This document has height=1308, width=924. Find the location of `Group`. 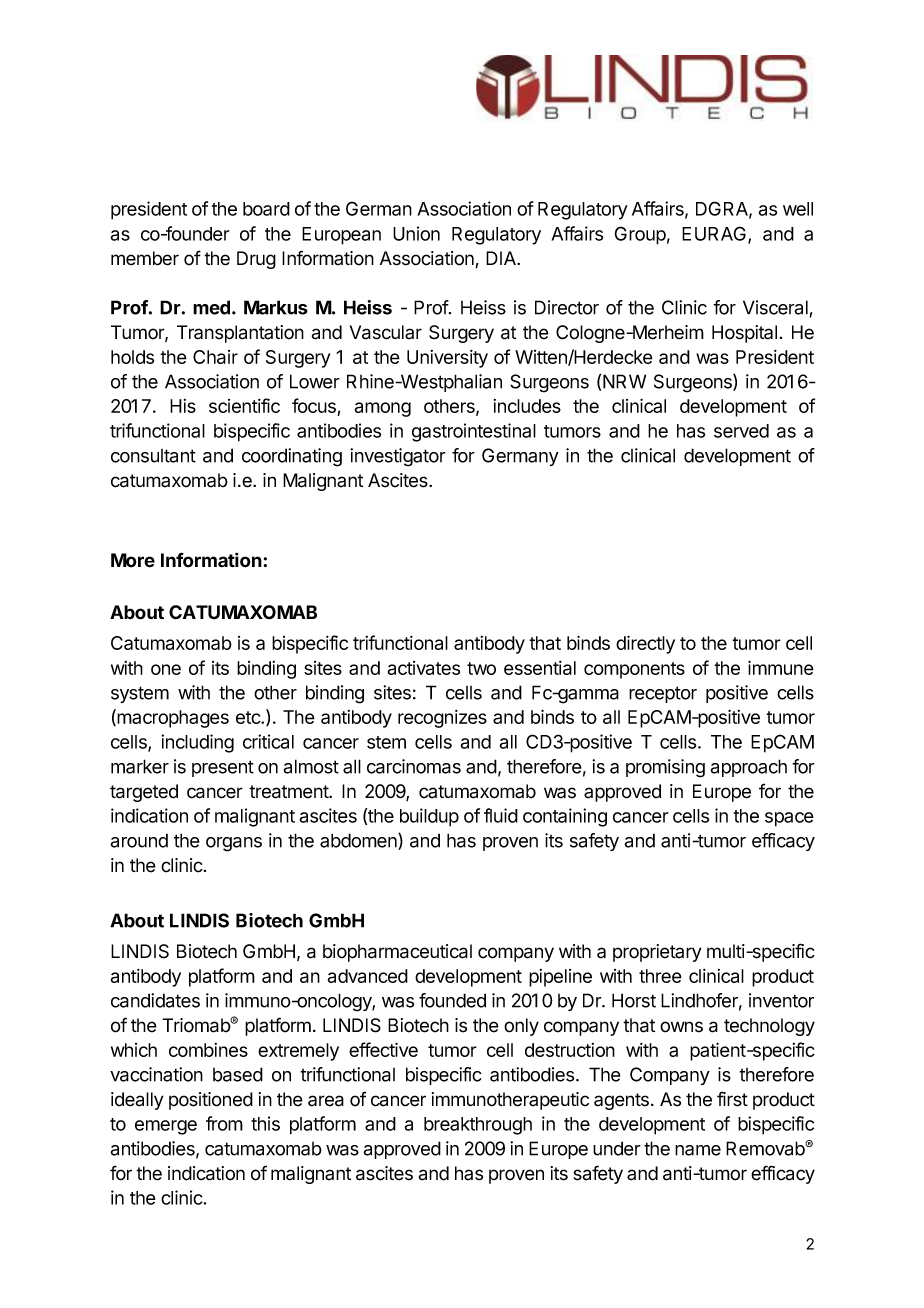

Group is located at coordinates (640, 235).
